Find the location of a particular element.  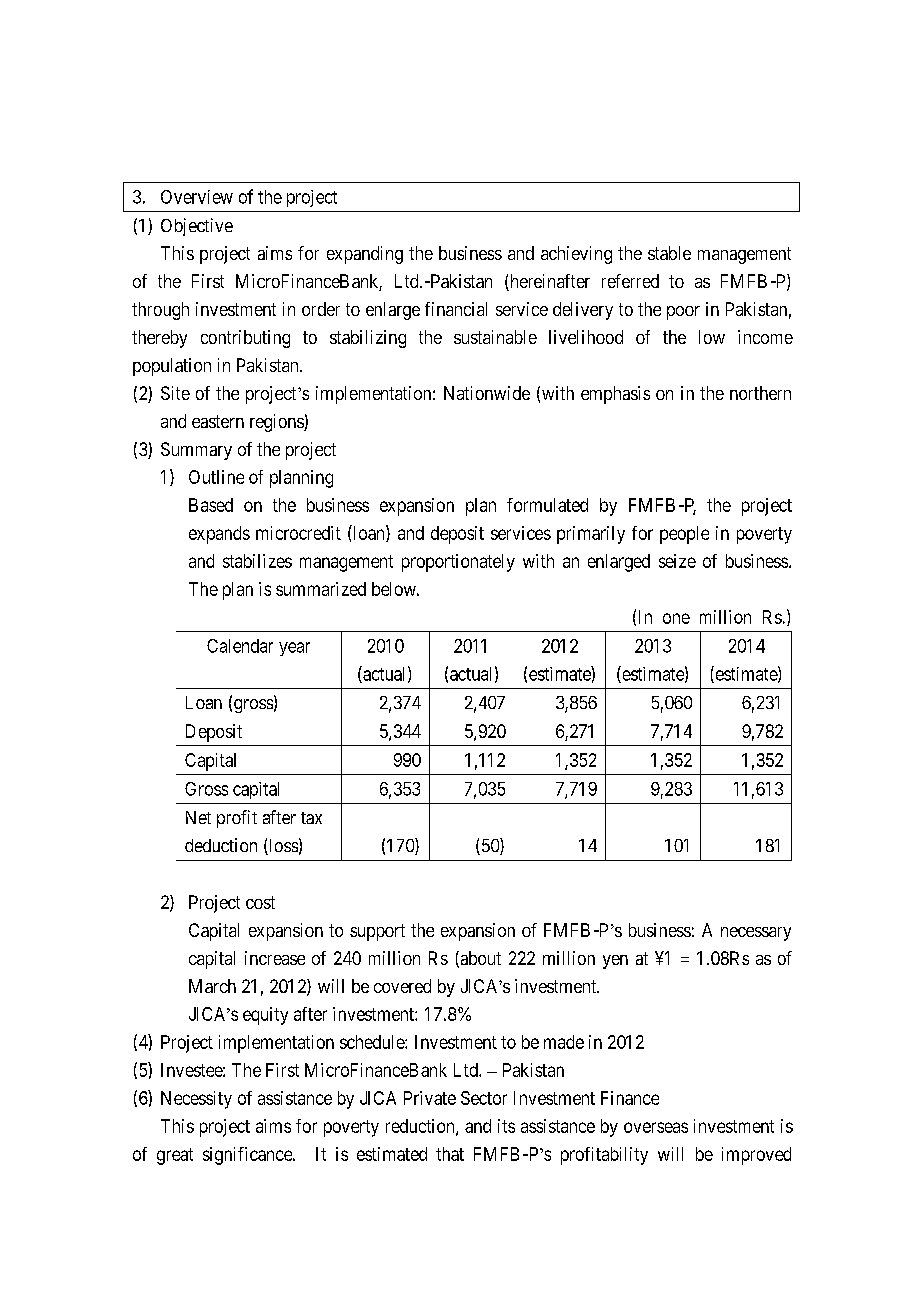

stable is located at coordinates (669, 253).
